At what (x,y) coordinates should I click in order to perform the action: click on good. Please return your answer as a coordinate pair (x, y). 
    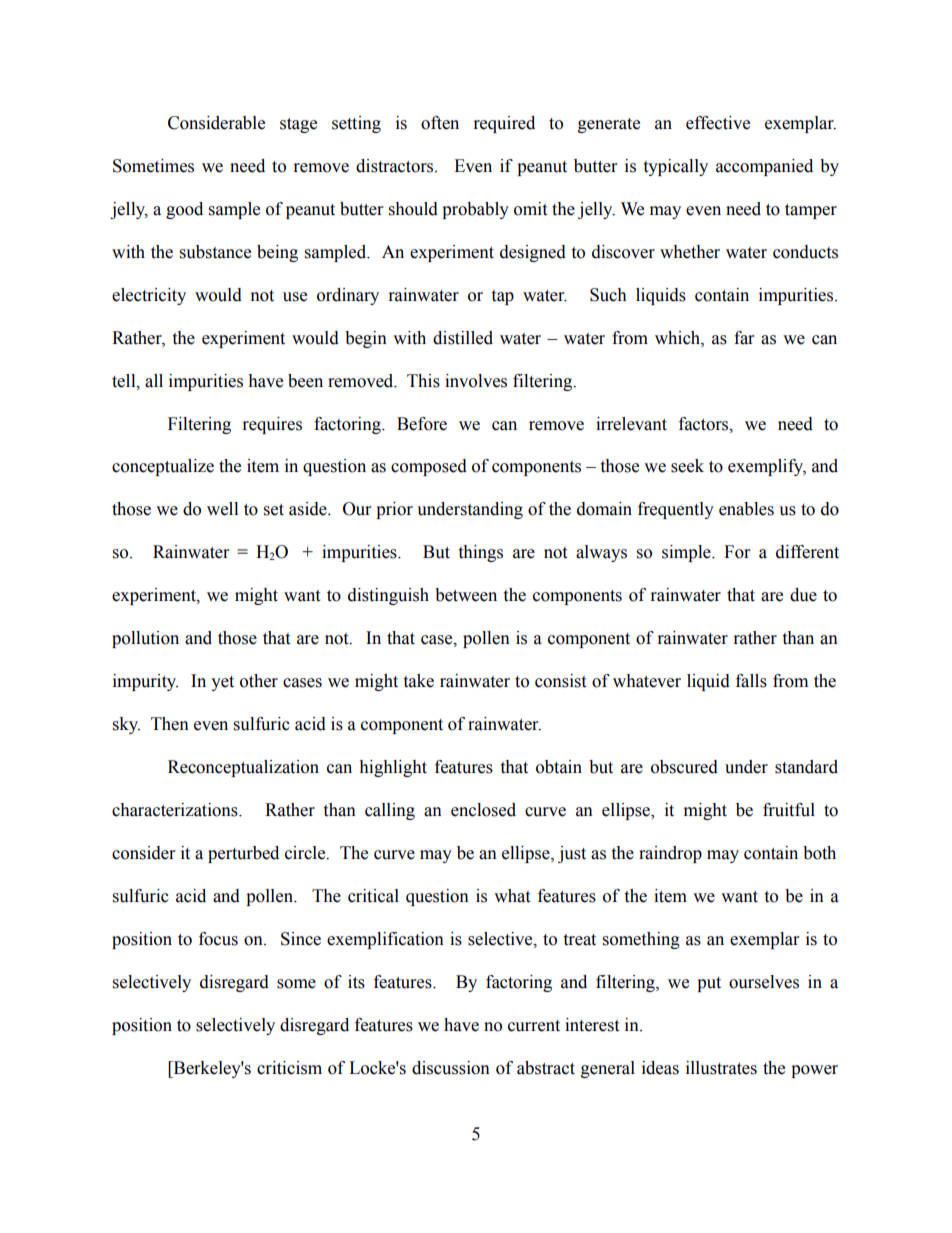
    Looking at the image, I should click on (184, 210).
